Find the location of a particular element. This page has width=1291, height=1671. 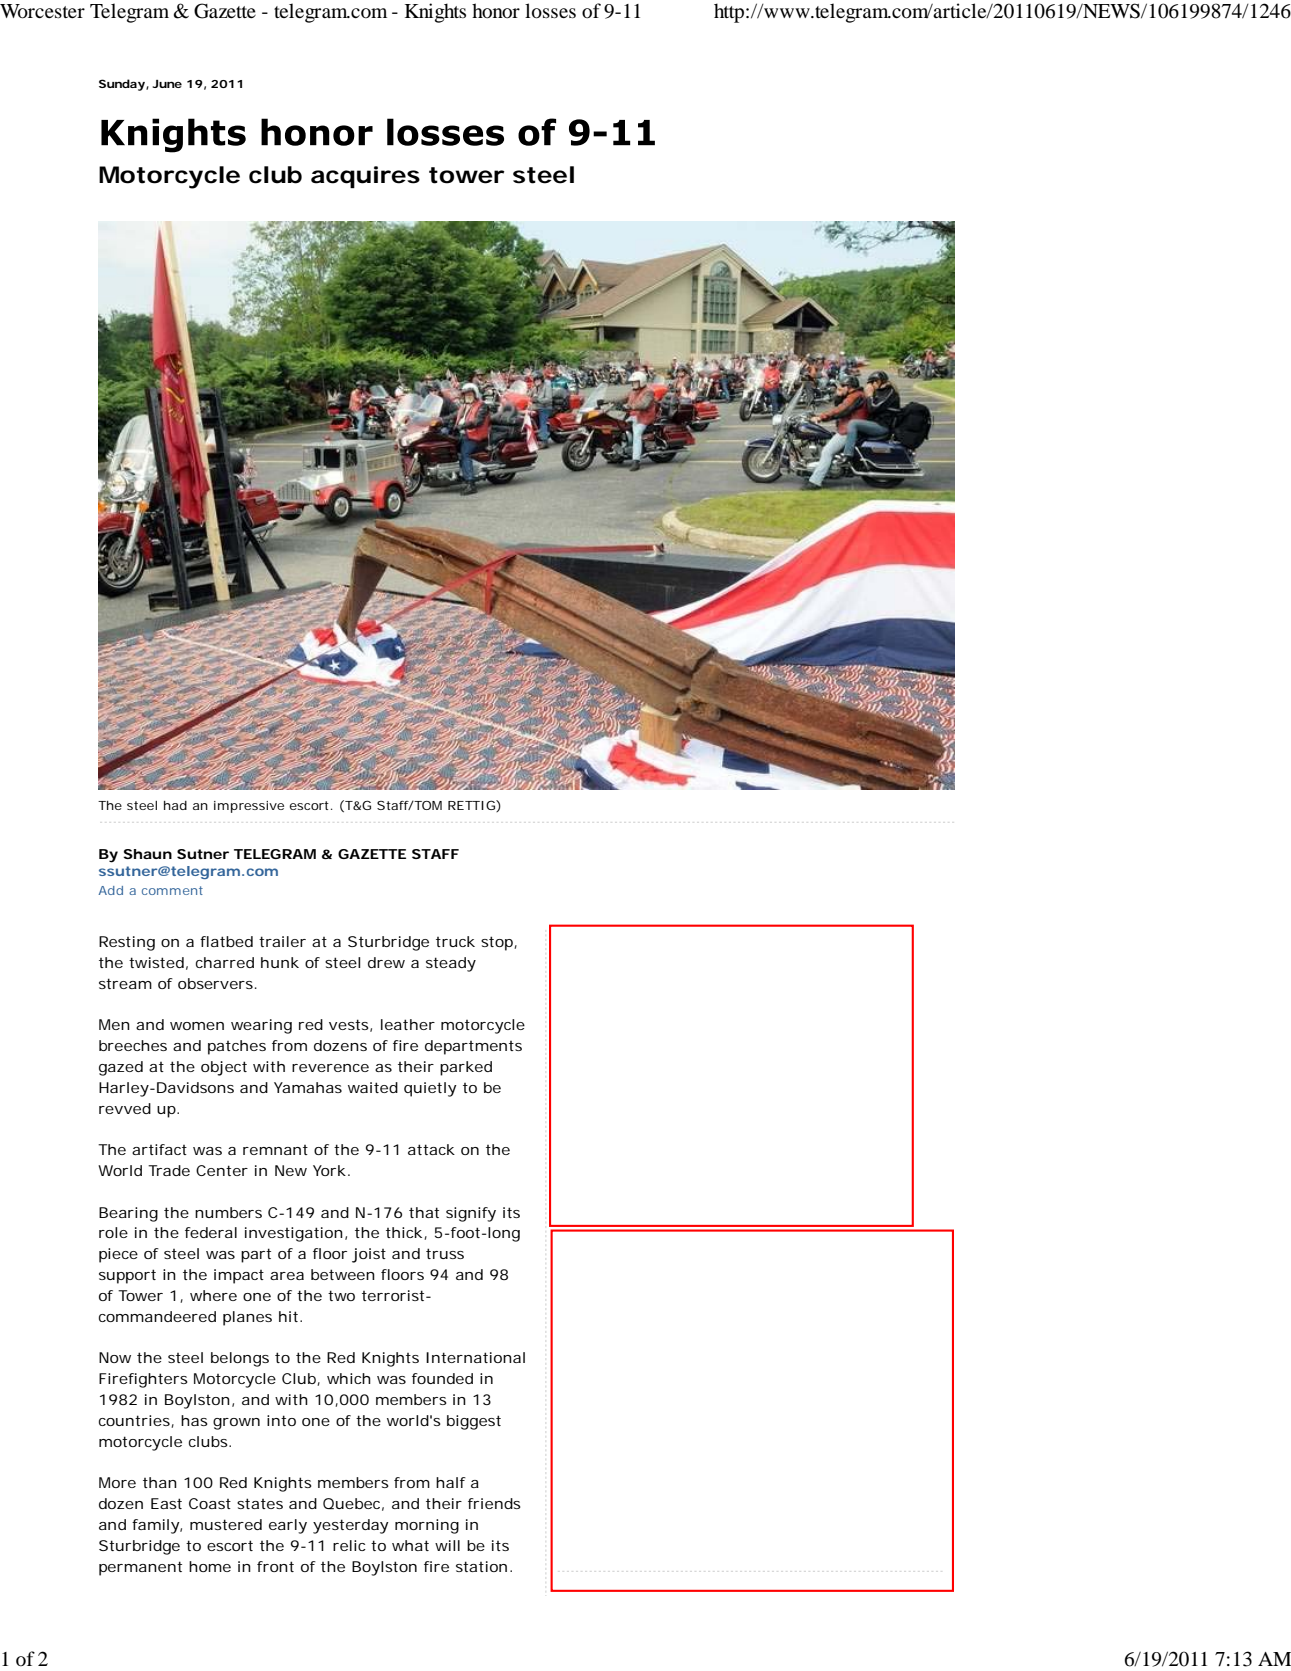

Sunday is located at coordinates (122, 85).
